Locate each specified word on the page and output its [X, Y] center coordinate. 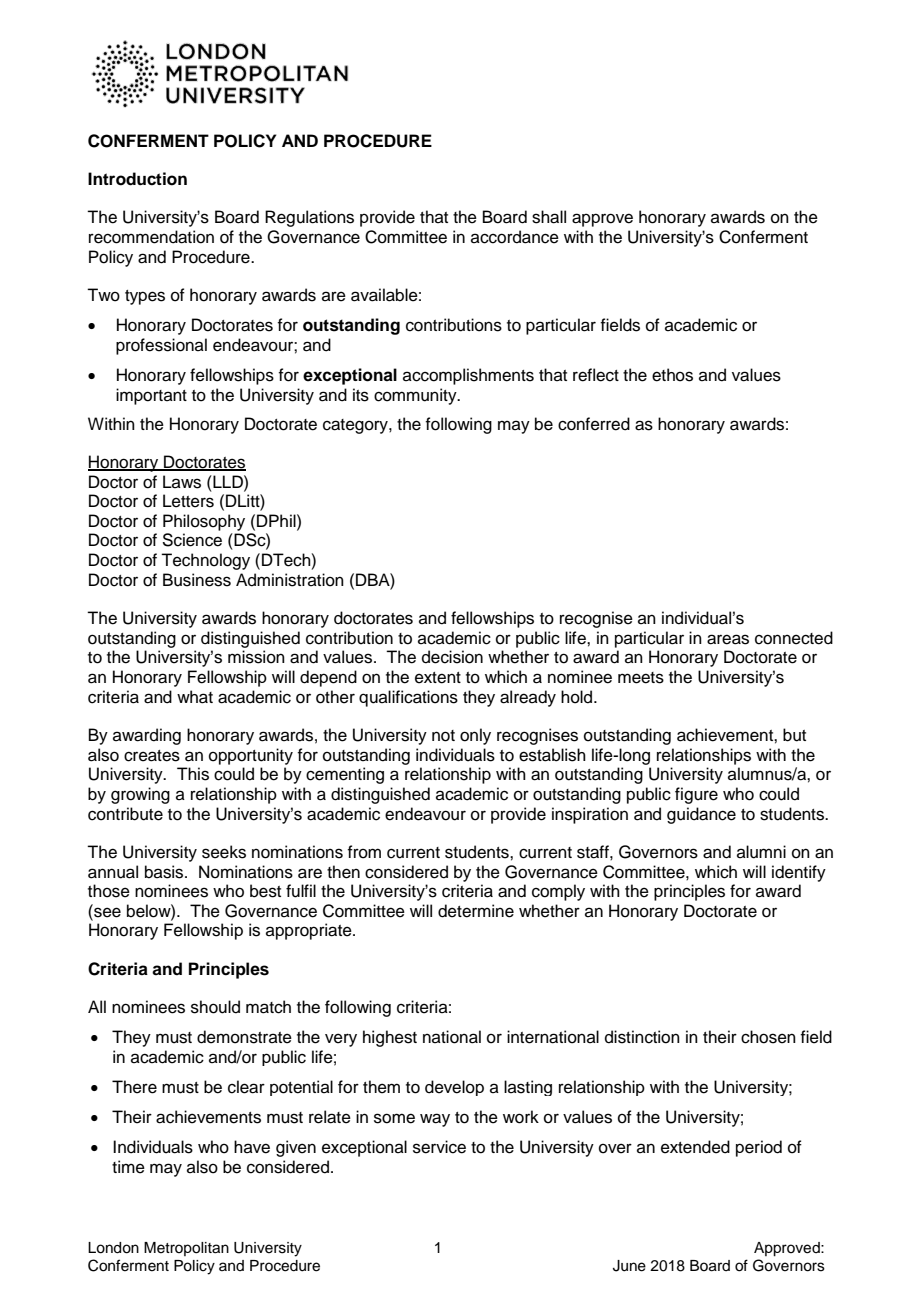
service [439, 1147]
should [215, 1007]
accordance [515, 237]
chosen [768, 1037]
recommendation [151, 237]
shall [549, 217]
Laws [182, 482]
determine [476, 911]
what [195, 697]
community [416, 396]
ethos [672, 375]
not [443, 736]
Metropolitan [186, 1249]
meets [641, 678]
